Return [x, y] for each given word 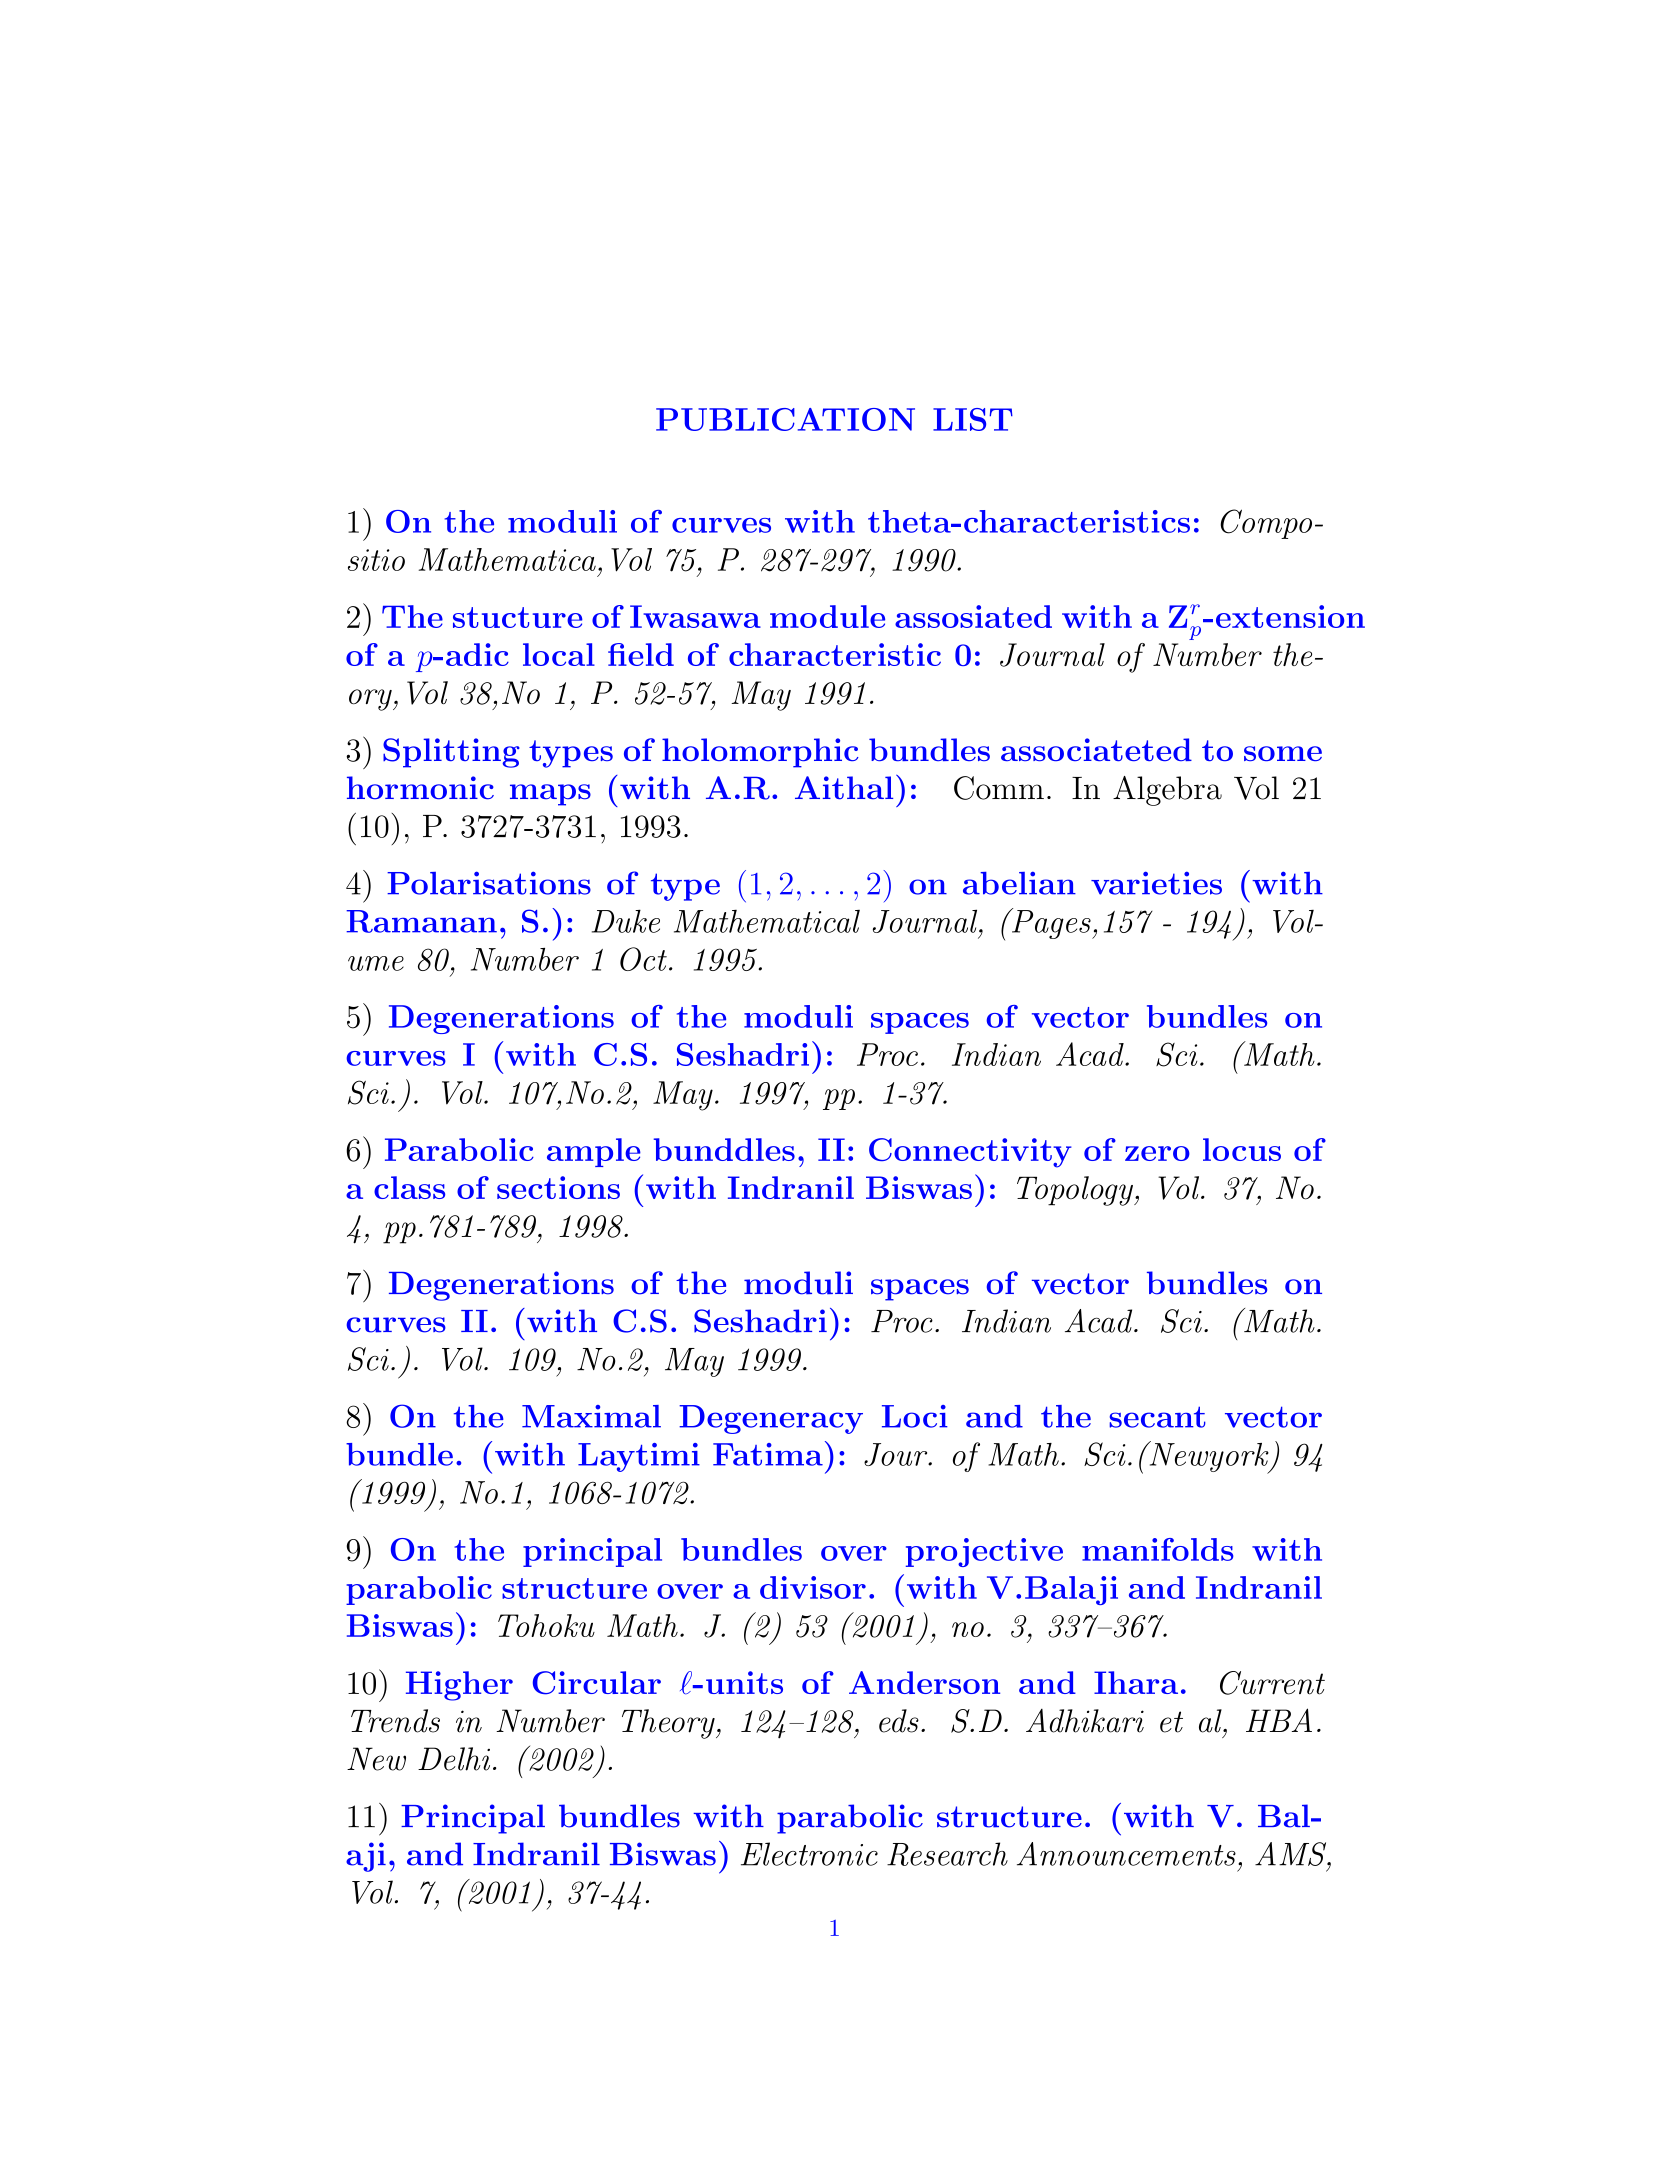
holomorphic [760, 753]
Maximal [591, 1416]
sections [558, 1187]
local [559, 654]
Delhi [454, 1759]
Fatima [768, 1454]
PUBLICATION [785, 419]
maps [550, 795]
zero [1157, 1153]
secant [1157, 1417]
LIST [973, 419]
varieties [1156, 883]
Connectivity [970, 1153]
